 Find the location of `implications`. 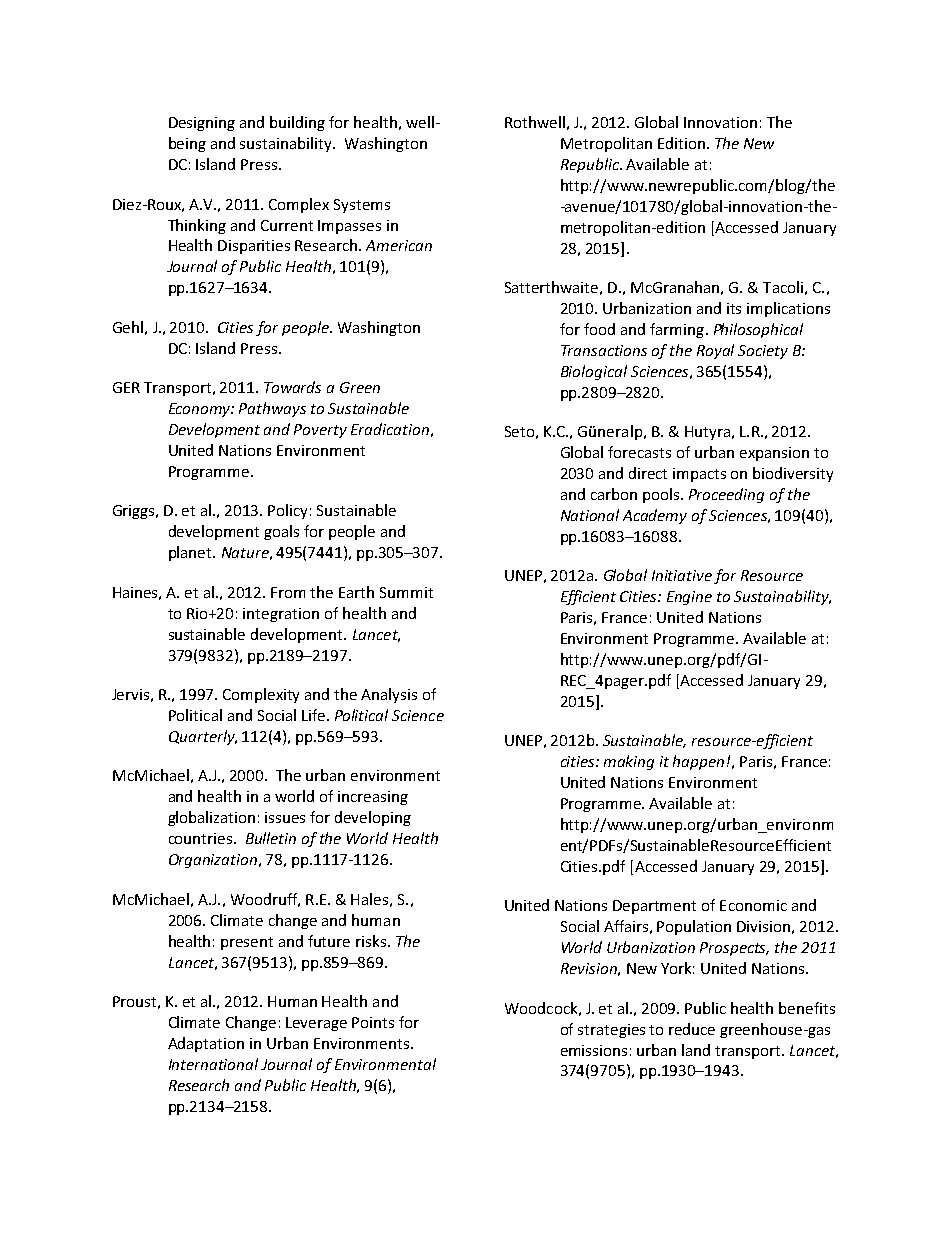

implications is located at coordinates (788, 309).
